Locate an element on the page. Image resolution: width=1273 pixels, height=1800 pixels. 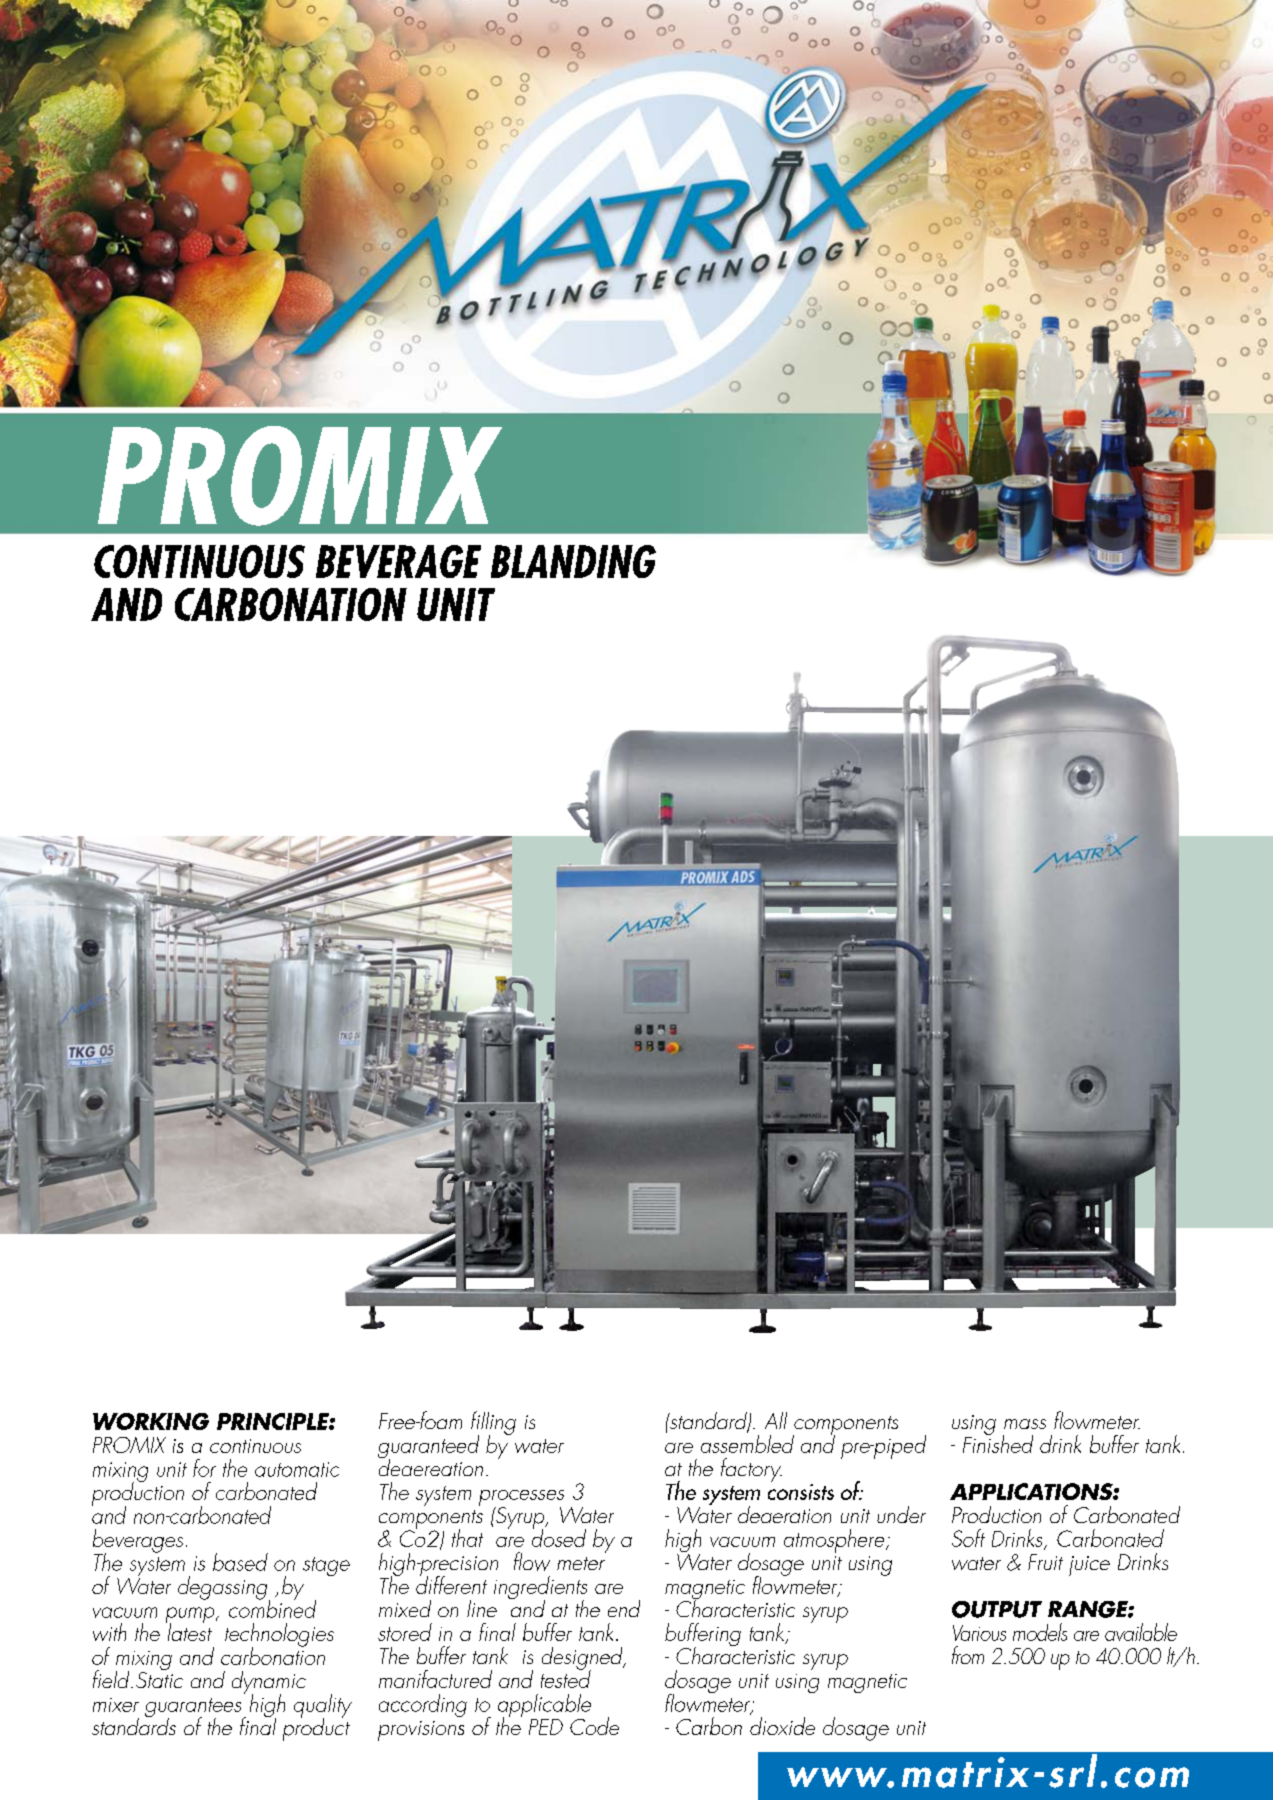
Fruit is located at coordinates (1045, 1562).
